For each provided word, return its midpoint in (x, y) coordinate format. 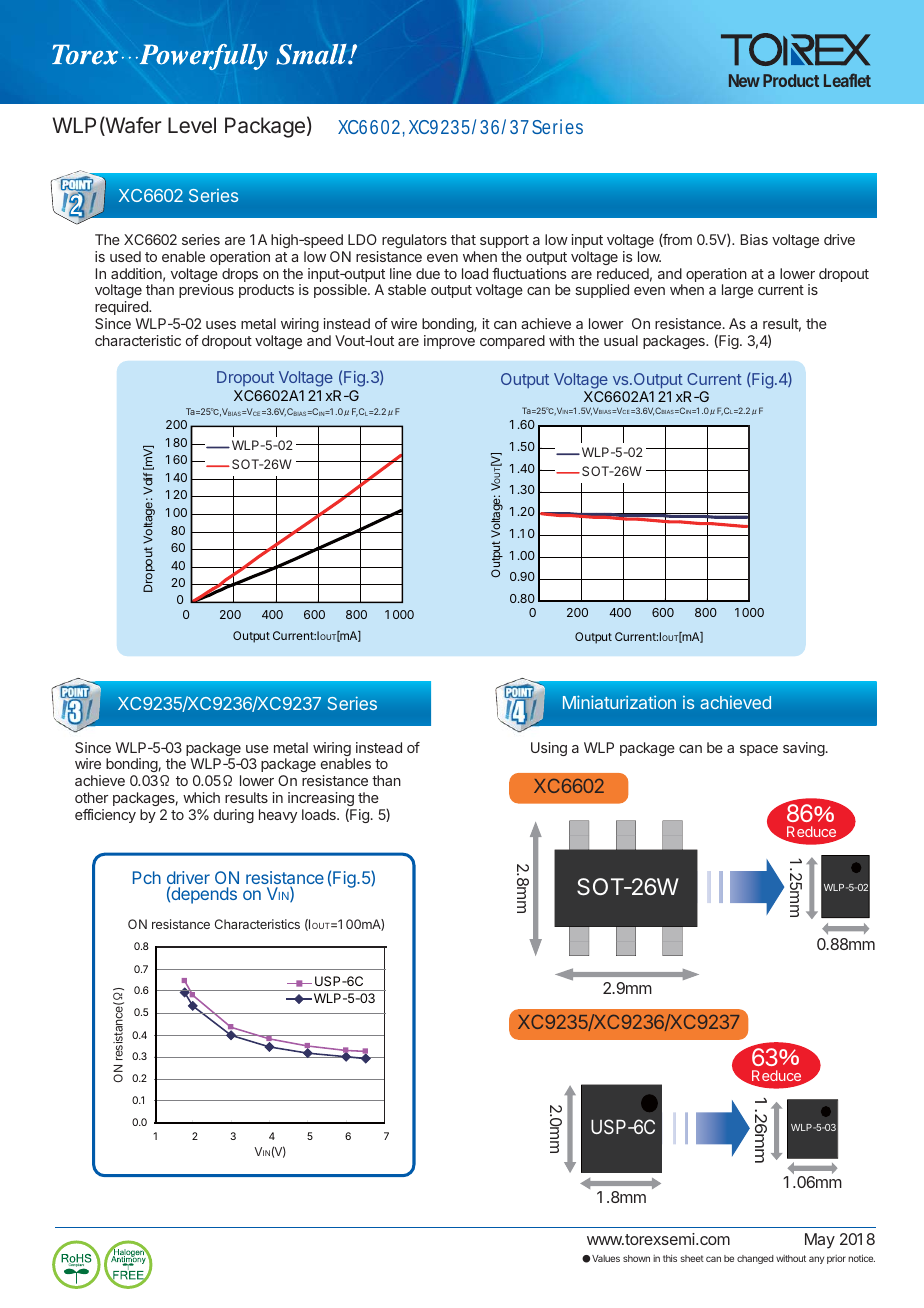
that (463, 239)
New (744, 80)
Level (192, 125)
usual (621, 340)
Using (549, 749)
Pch (147, 877)
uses (221, 325)
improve (449, 342)
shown (636, 1258)
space (759, 750)
